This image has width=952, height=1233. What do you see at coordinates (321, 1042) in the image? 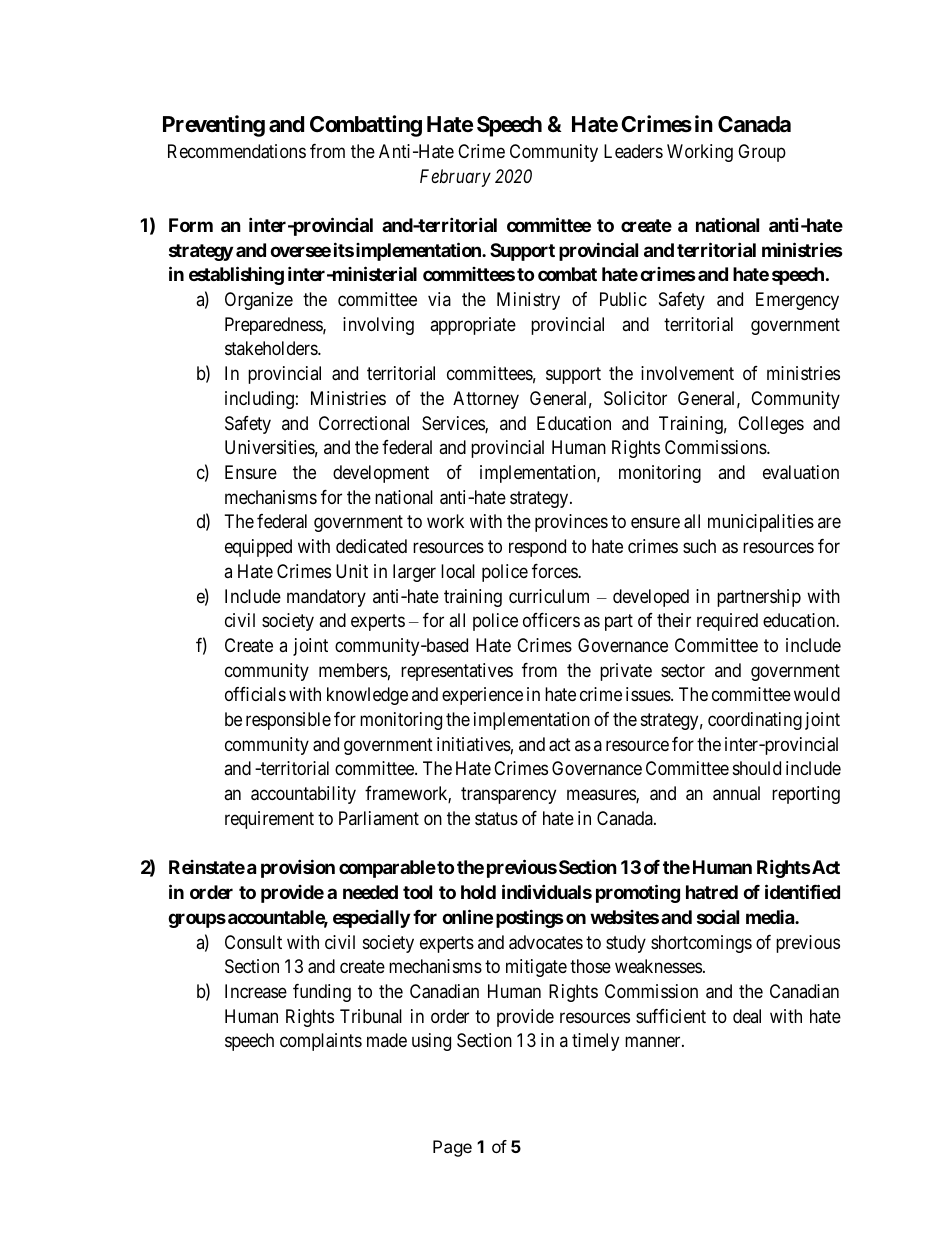
I see `complaints` at bounding box center [321, 1042].
